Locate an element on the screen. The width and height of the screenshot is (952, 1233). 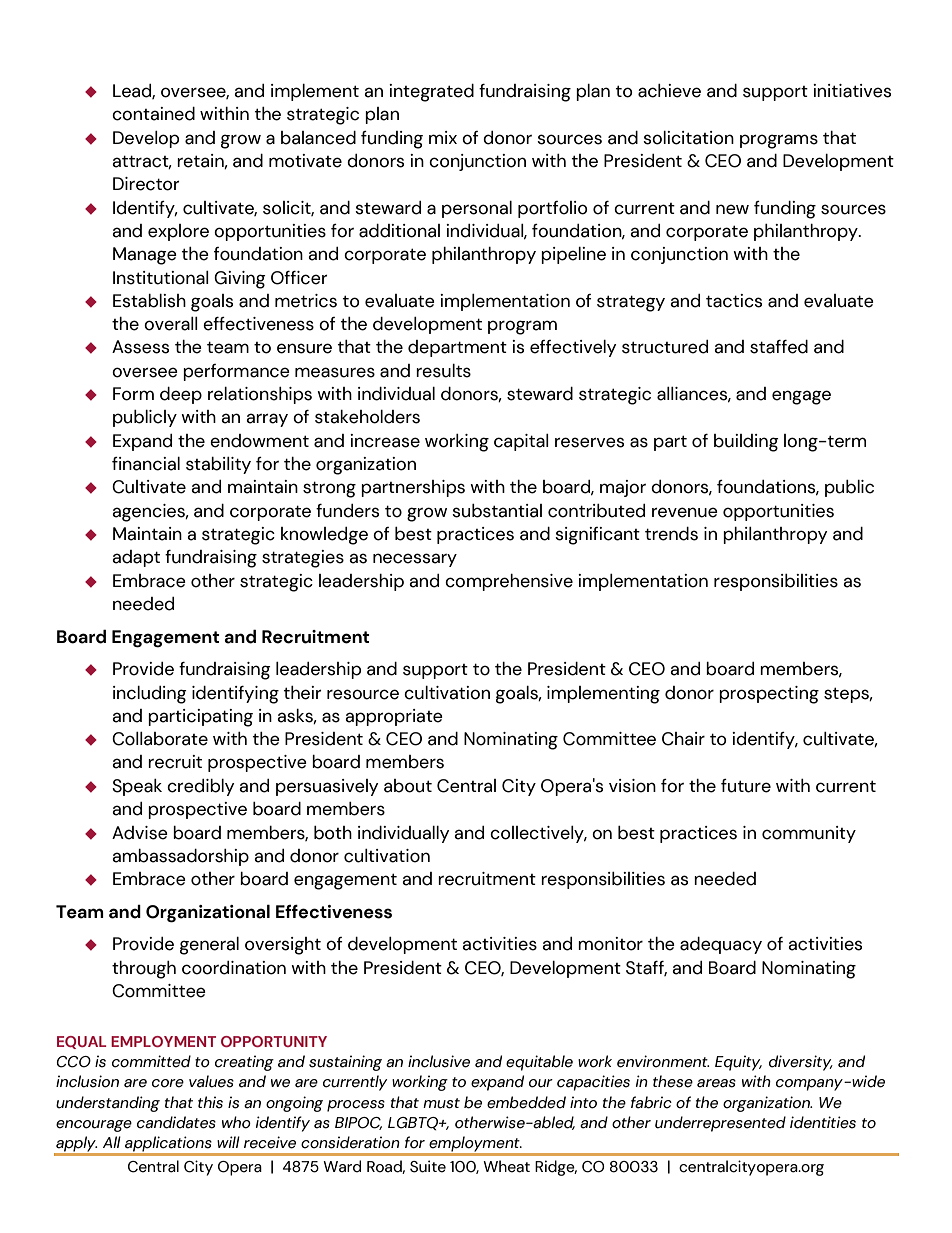
candidates is located at coordinates (176, 1122).
